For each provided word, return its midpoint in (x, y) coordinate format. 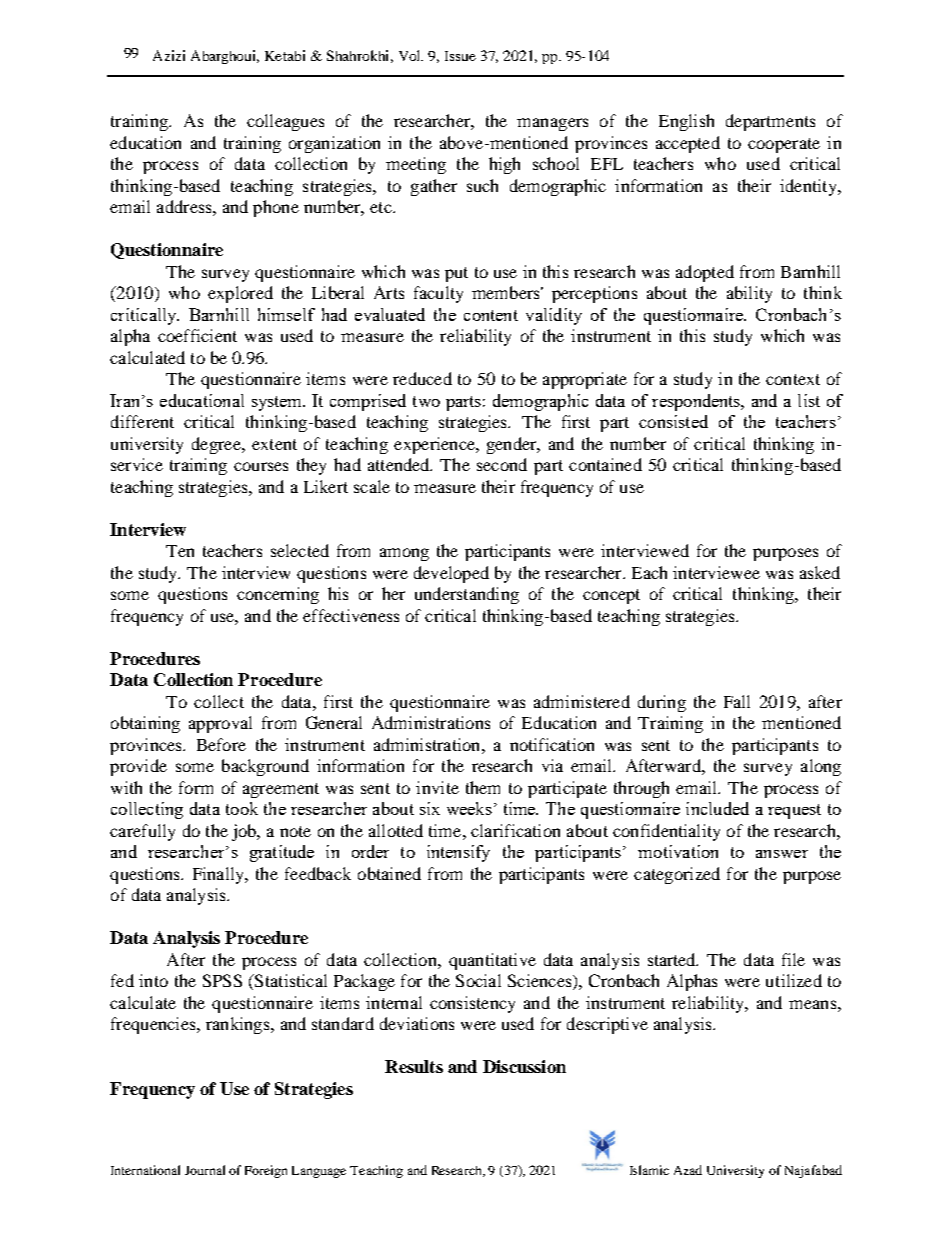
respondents (697, 402)
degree (217, 445)
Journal (205, 1170)
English (686, 122)
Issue (460, 56)
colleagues (285, 122)
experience (435, 445)
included (717, 808)
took (242, 808)
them (483, 787)
